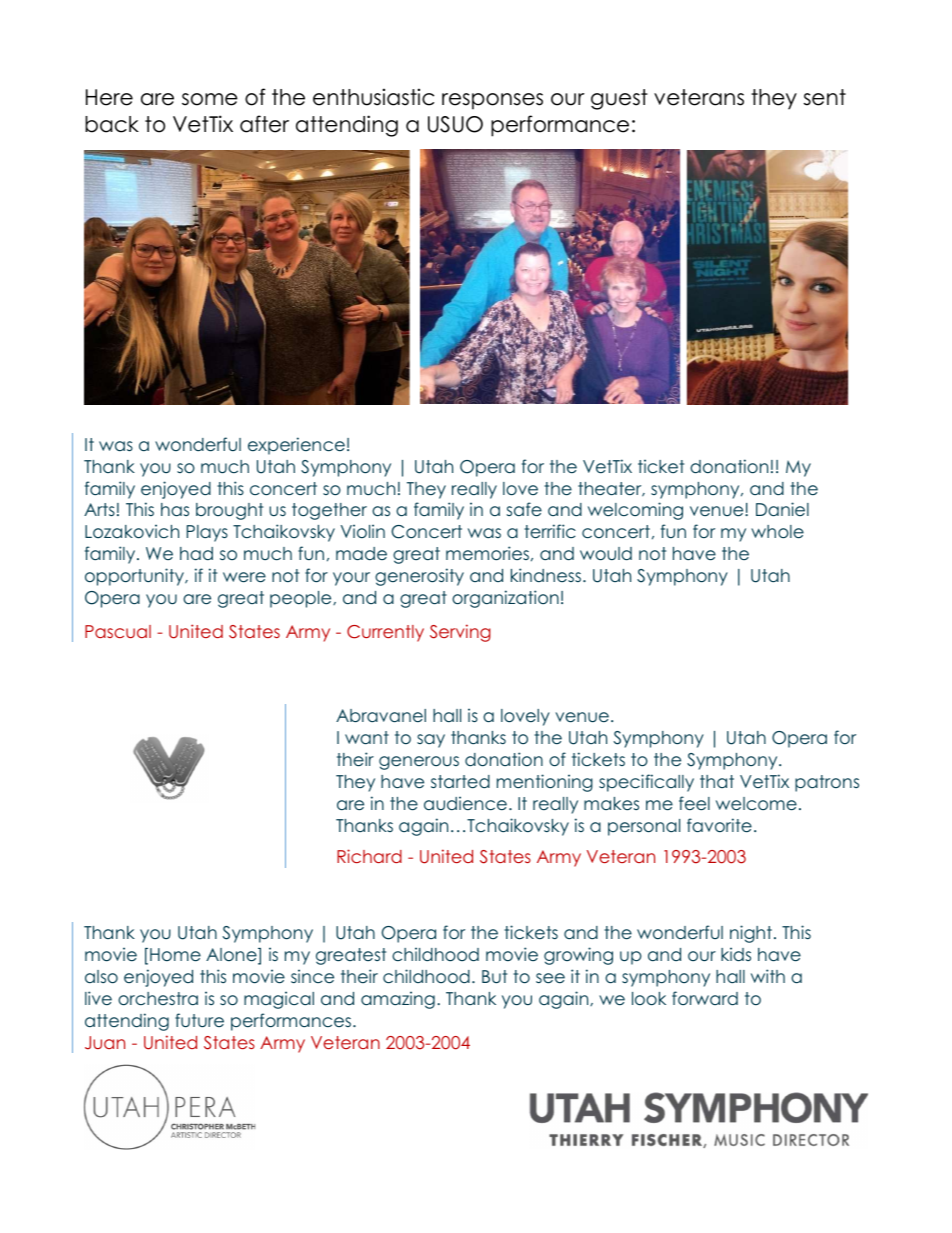 The width and height of the screenshot is (952, 1233). Describe the element at coordinates (524, 509) in the screenshot. I see `safe` at that location.
